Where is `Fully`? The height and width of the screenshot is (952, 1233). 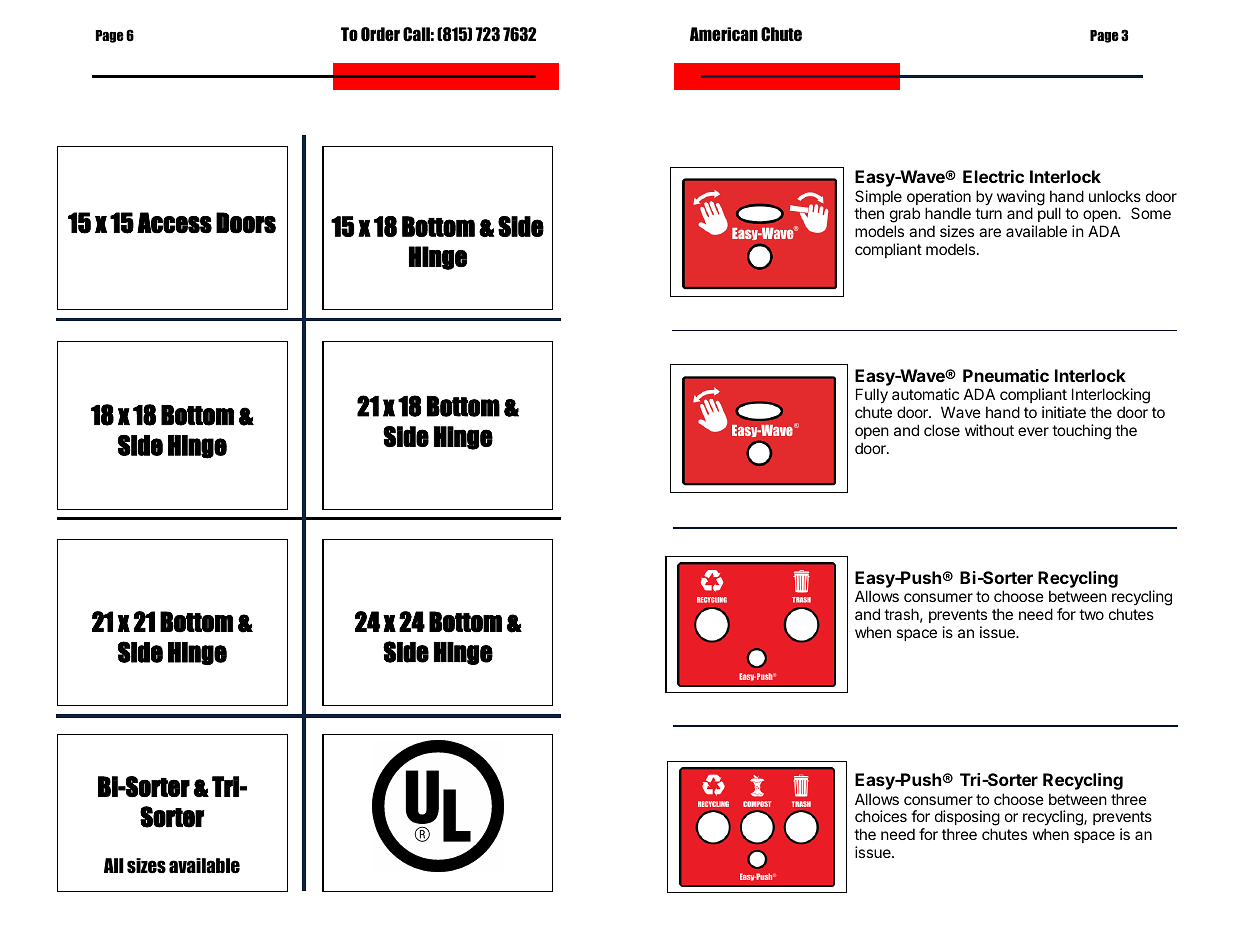
Fully is located at coordinates (872, 396).
